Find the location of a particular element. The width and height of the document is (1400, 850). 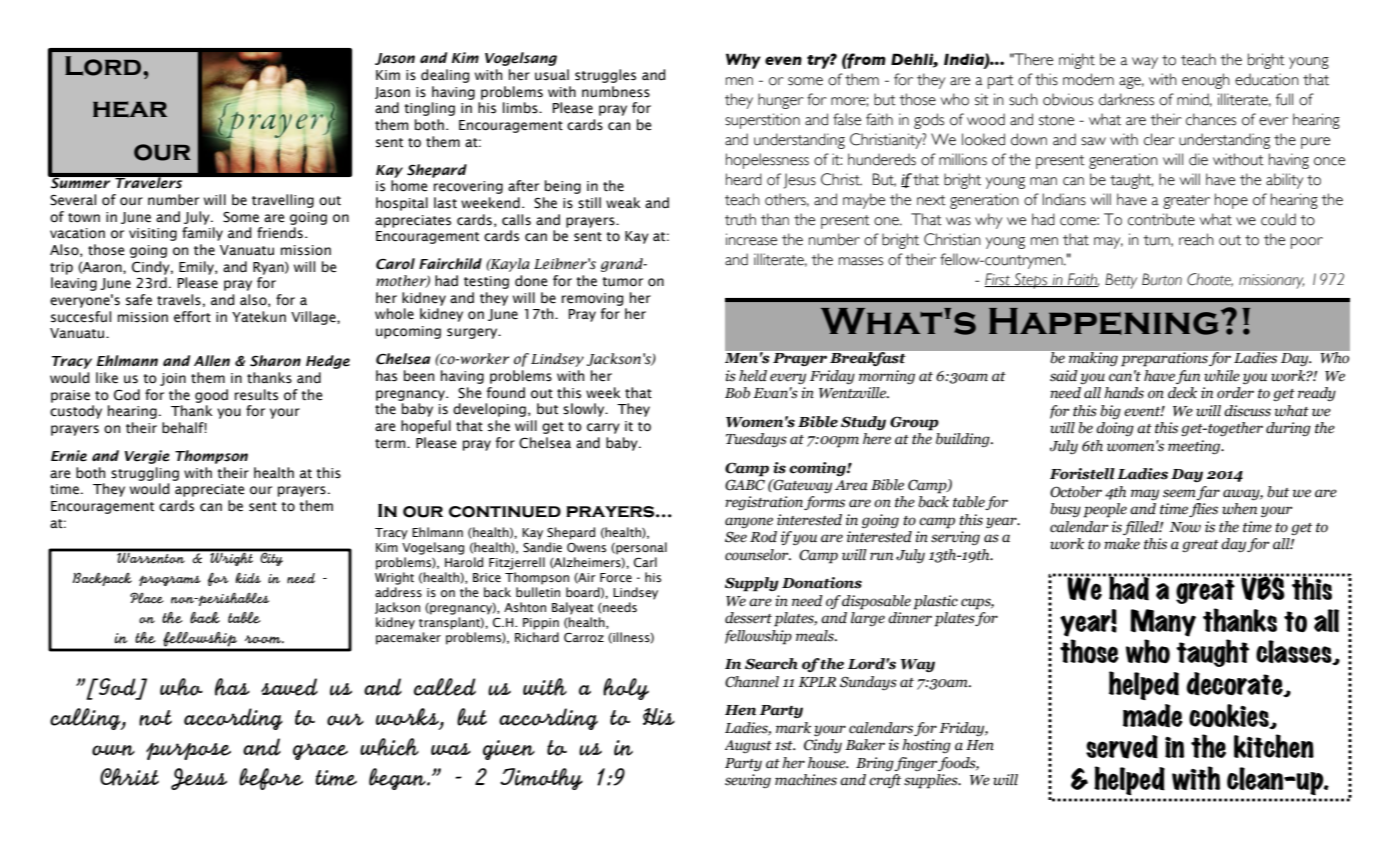

registration is located at coordinates (764, 503).
